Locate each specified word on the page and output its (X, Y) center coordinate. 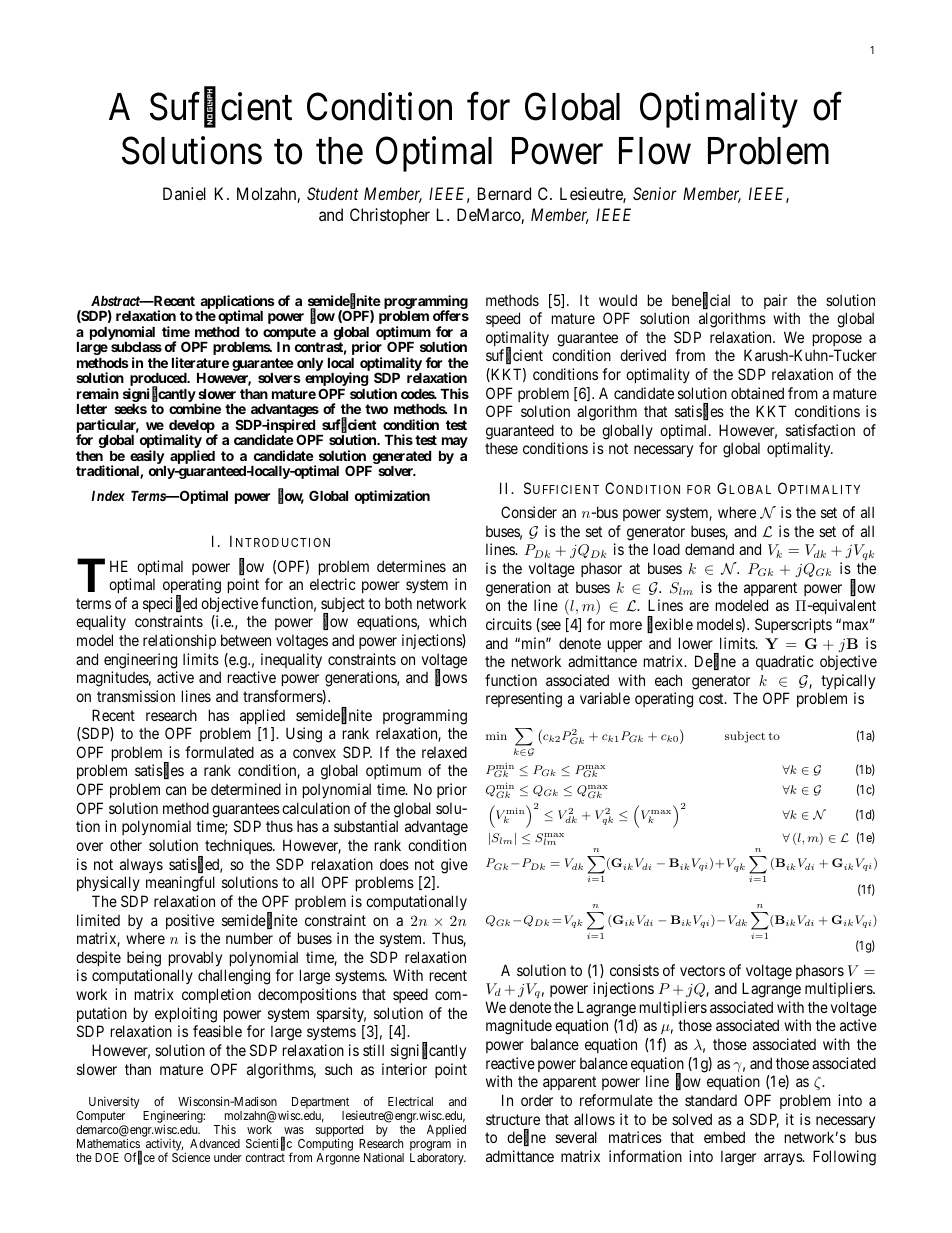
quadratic (785, 662)
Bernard (504, 193)
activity (164, 1146)
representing (524, 700)
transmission (136, 696)
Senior (655, 193)
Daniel (184, 193)
